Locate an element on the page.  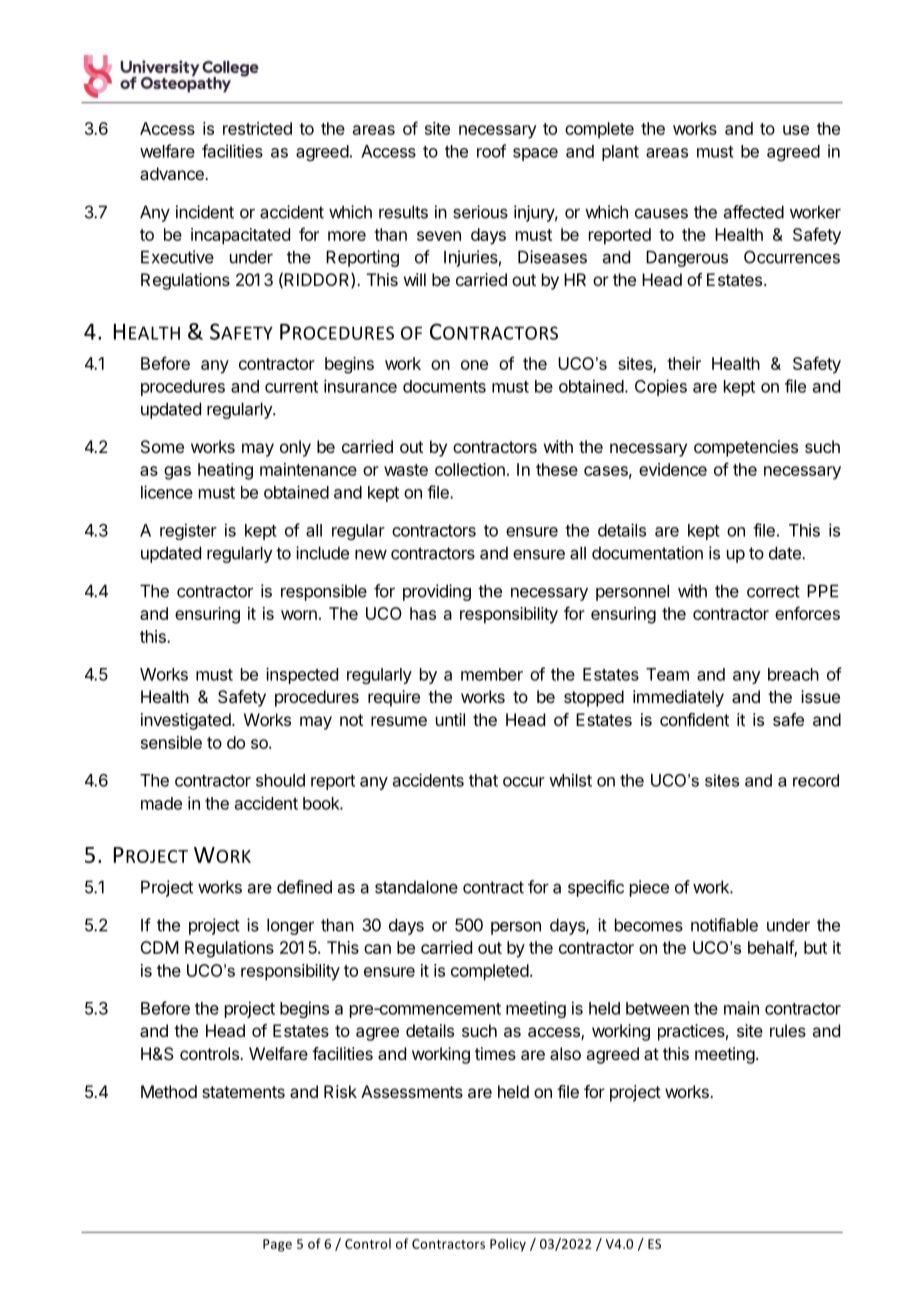
heating is located at coordinates (225, 471).
